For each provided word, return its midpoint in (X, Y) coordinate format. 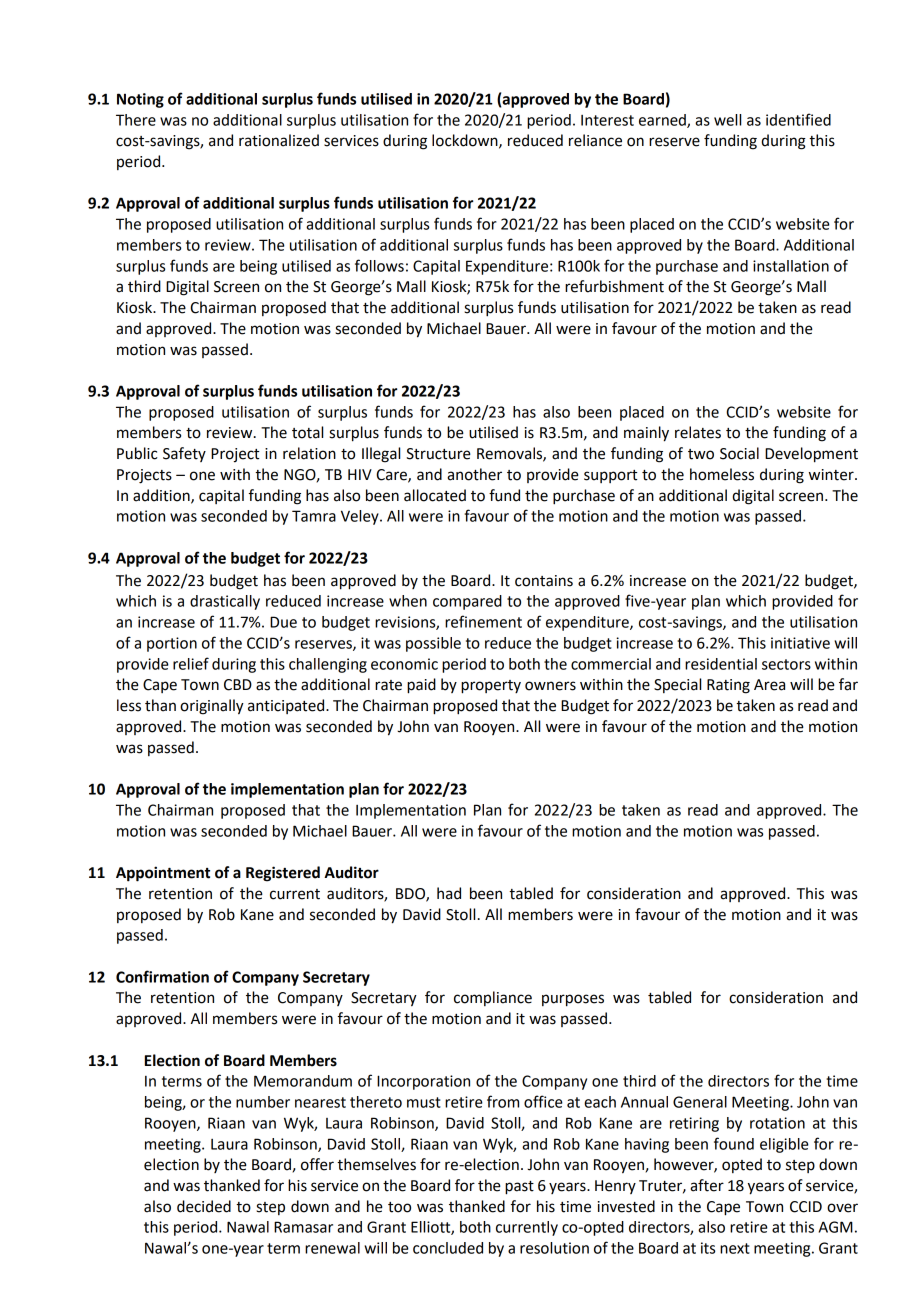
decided (204, 1206)
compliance (493, 998)
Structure (438, 454)
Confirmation (162, 976)
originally (212, 707)
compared (467, 602)
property (491, 687)
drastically (225, 602)
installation (791, 266)
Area (769, 685)
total (307, 432)
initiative (800, 643)
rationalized (279, 140)
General (700, 1102)
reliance (595, 140)
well (727, 120)
